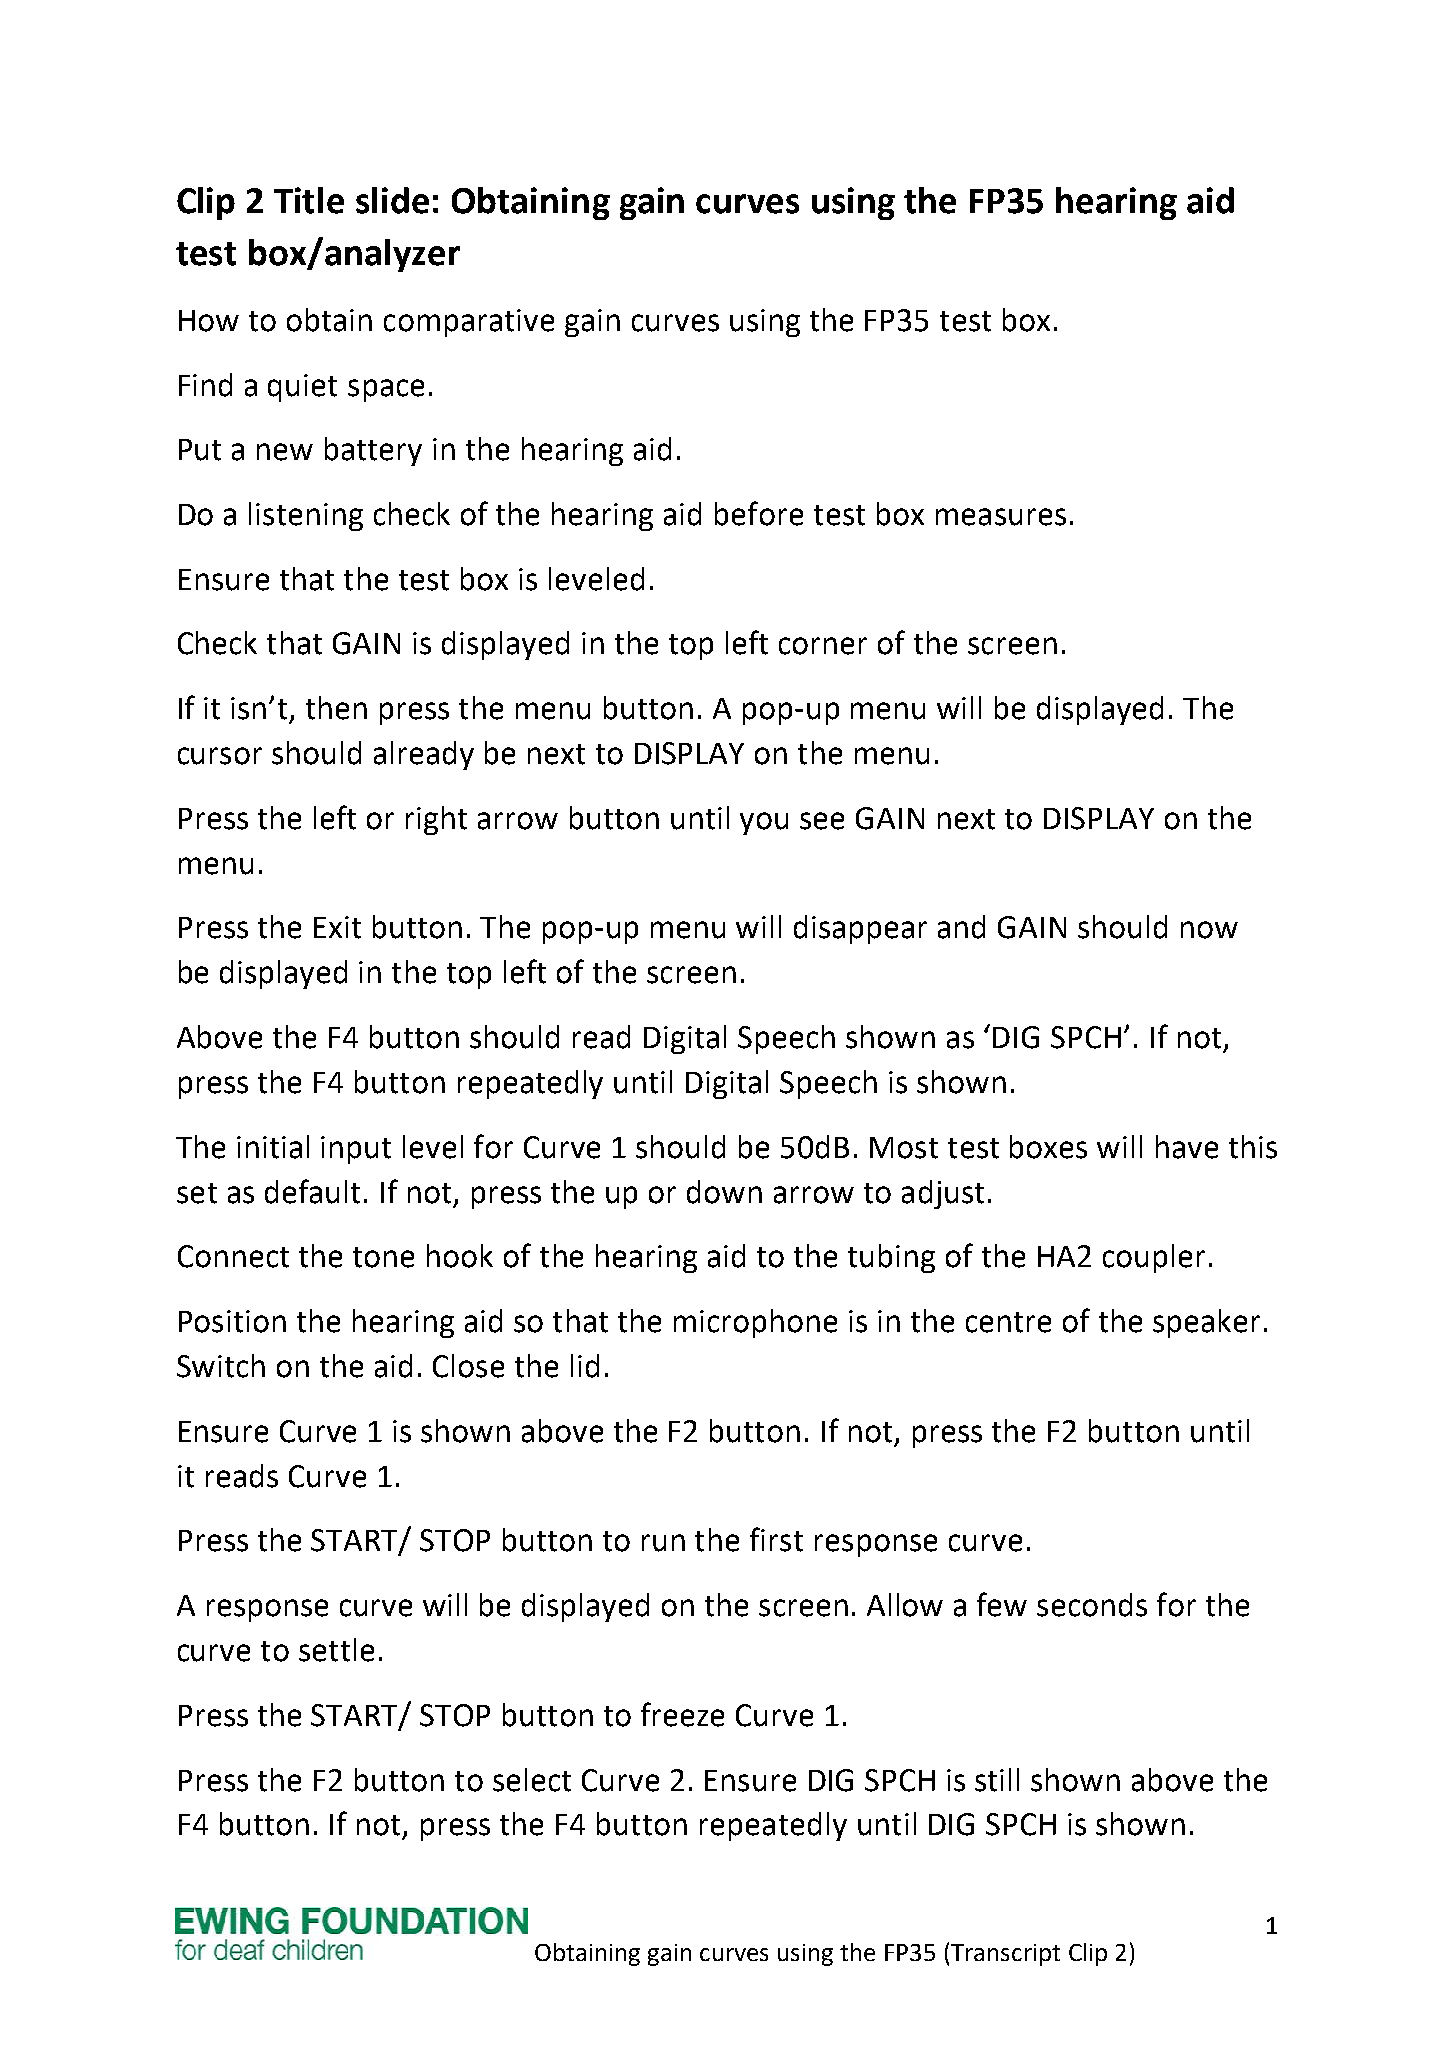  Describe the element at coordinates (724, 1192) in the page. I see `down` at that location.
